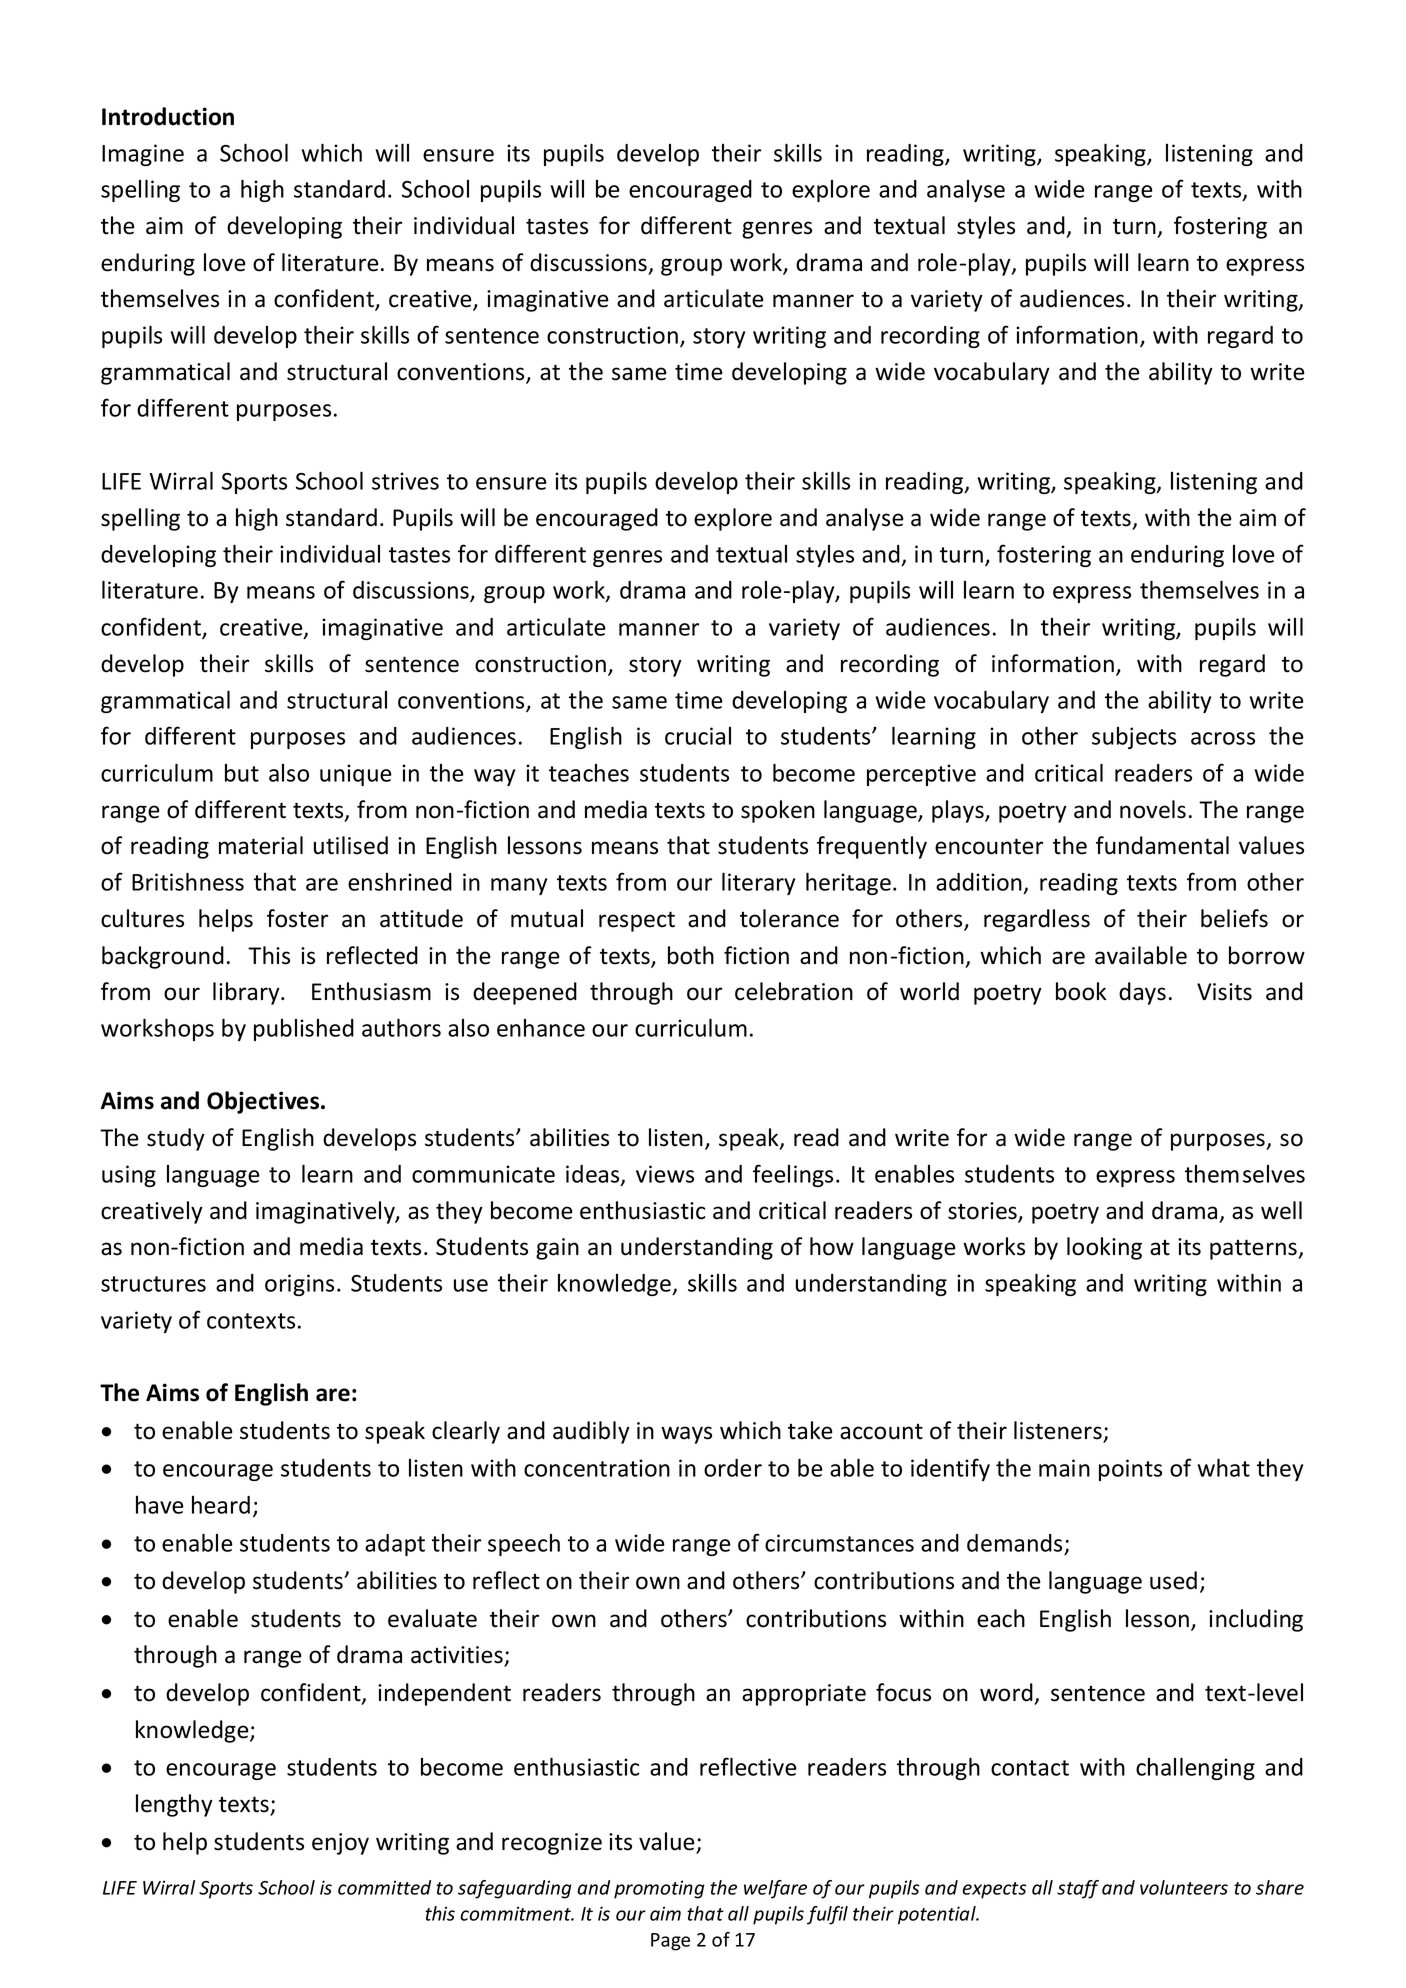 The image size is (1406, 1988). What do you see at coordinates (299, 1285) in the screenshot?
I see `origins` at bounding box center [299, 1285].
